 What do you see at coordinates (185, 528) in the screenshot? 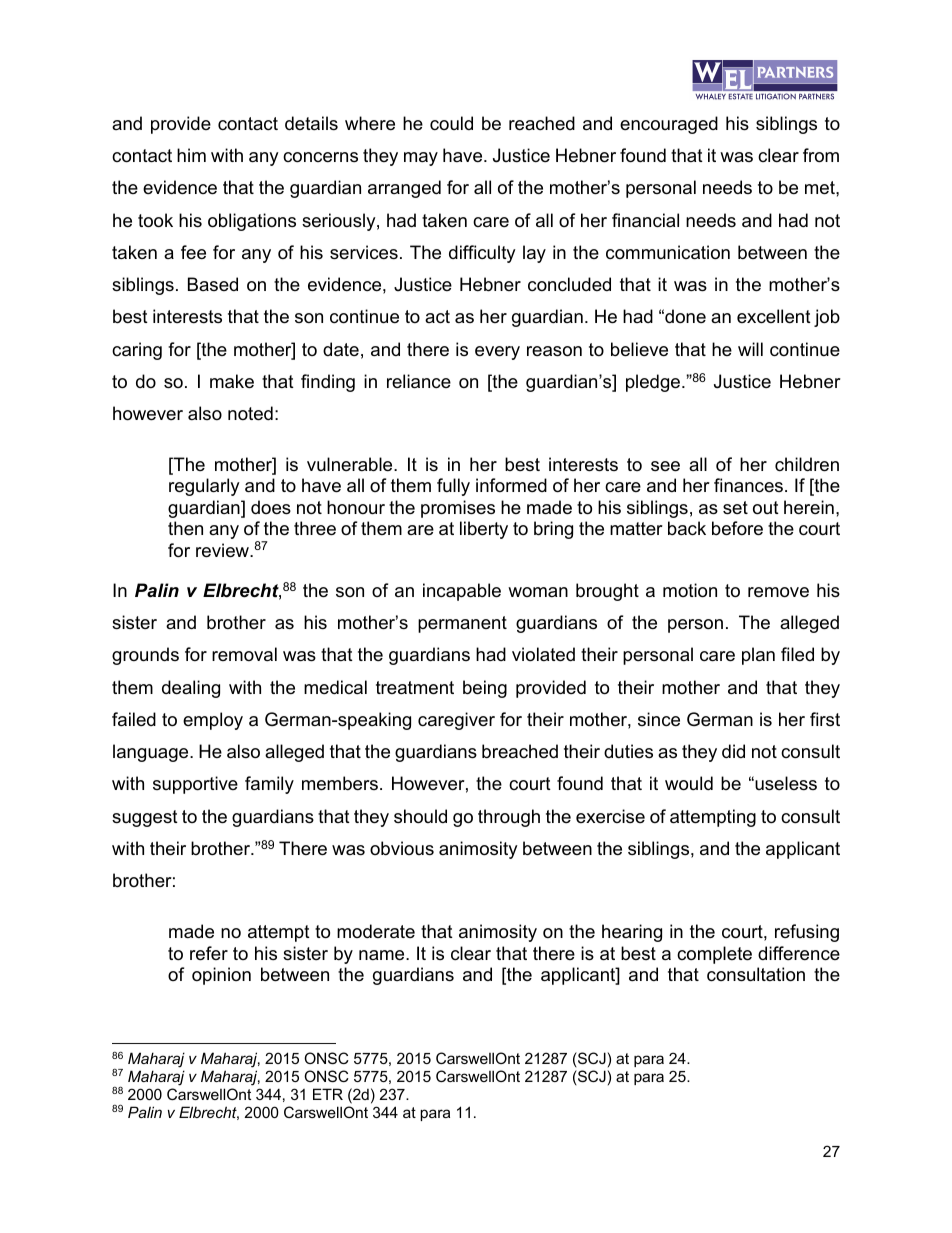
I see `then` at bounding box center [185, 528].
